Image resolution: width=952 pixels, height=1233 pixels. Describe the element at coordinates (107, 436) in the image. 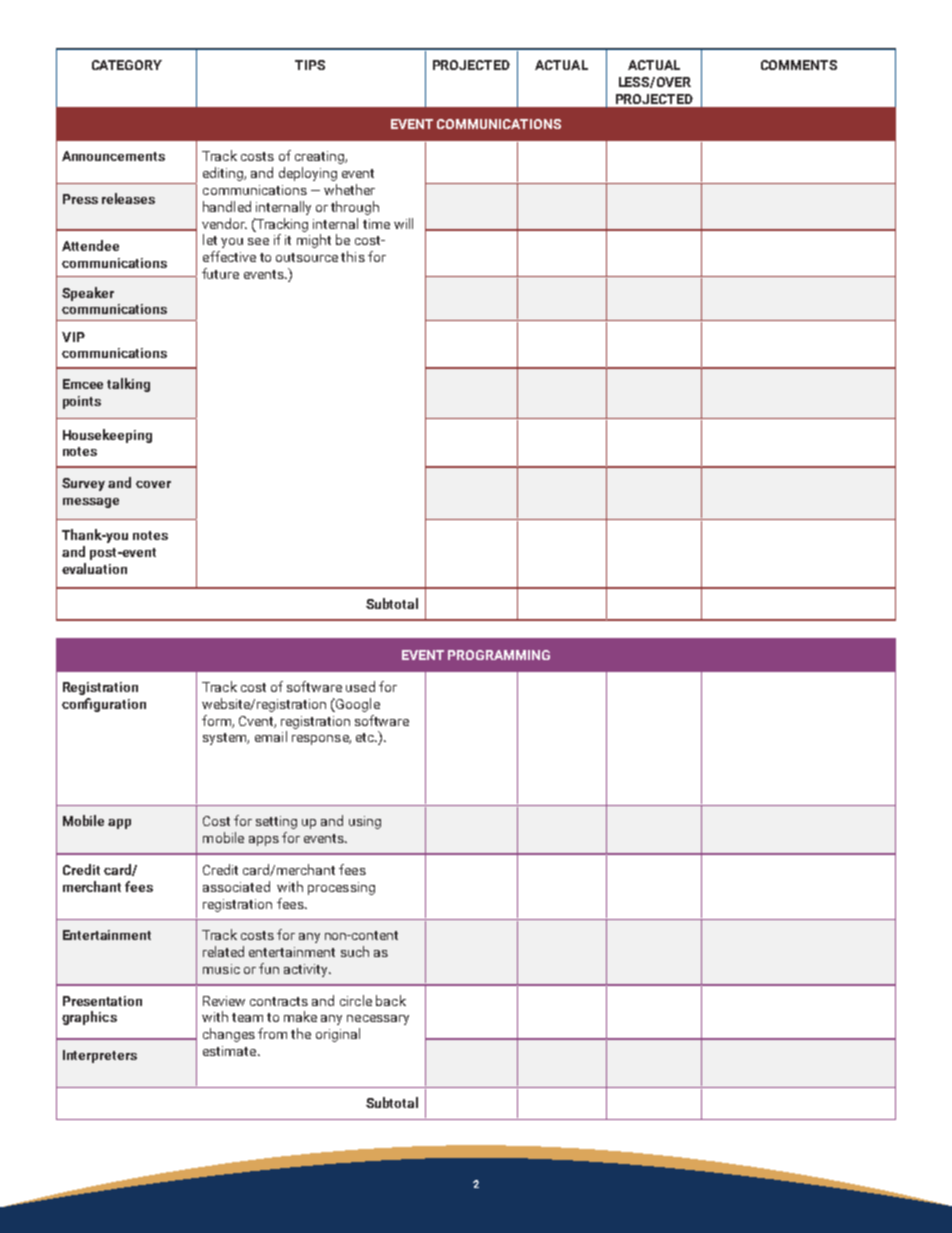

I see `Housekeeping` at that location.
